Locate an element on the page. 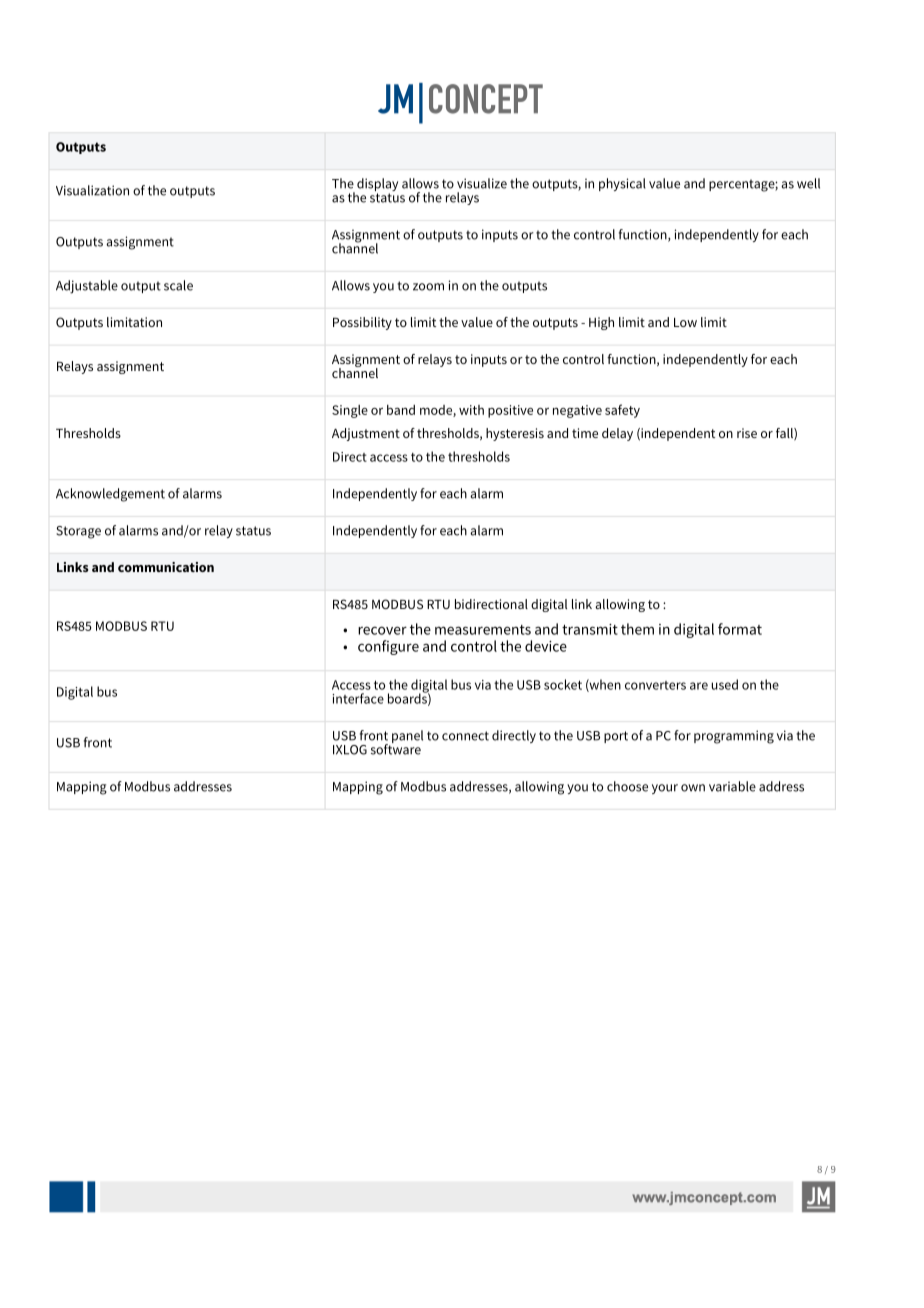 Image resolution: width=924 pixels, height=1308 pixels. well is located at coordinates (808, 183).
